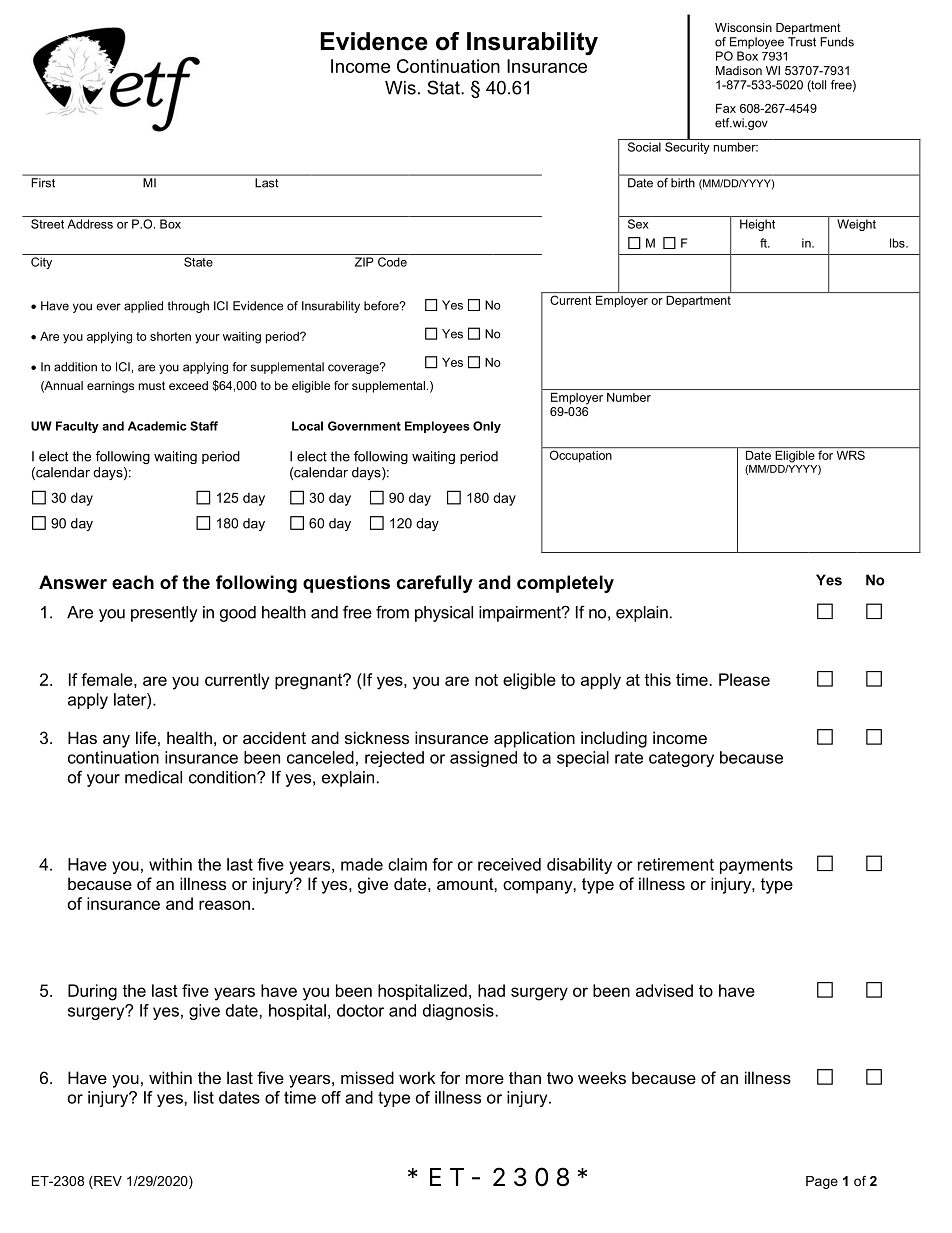 This screenshot has height=1233, width=952. Describe the element at coordinates (392, 262) in the screenshot. I see `Code` at that location.
